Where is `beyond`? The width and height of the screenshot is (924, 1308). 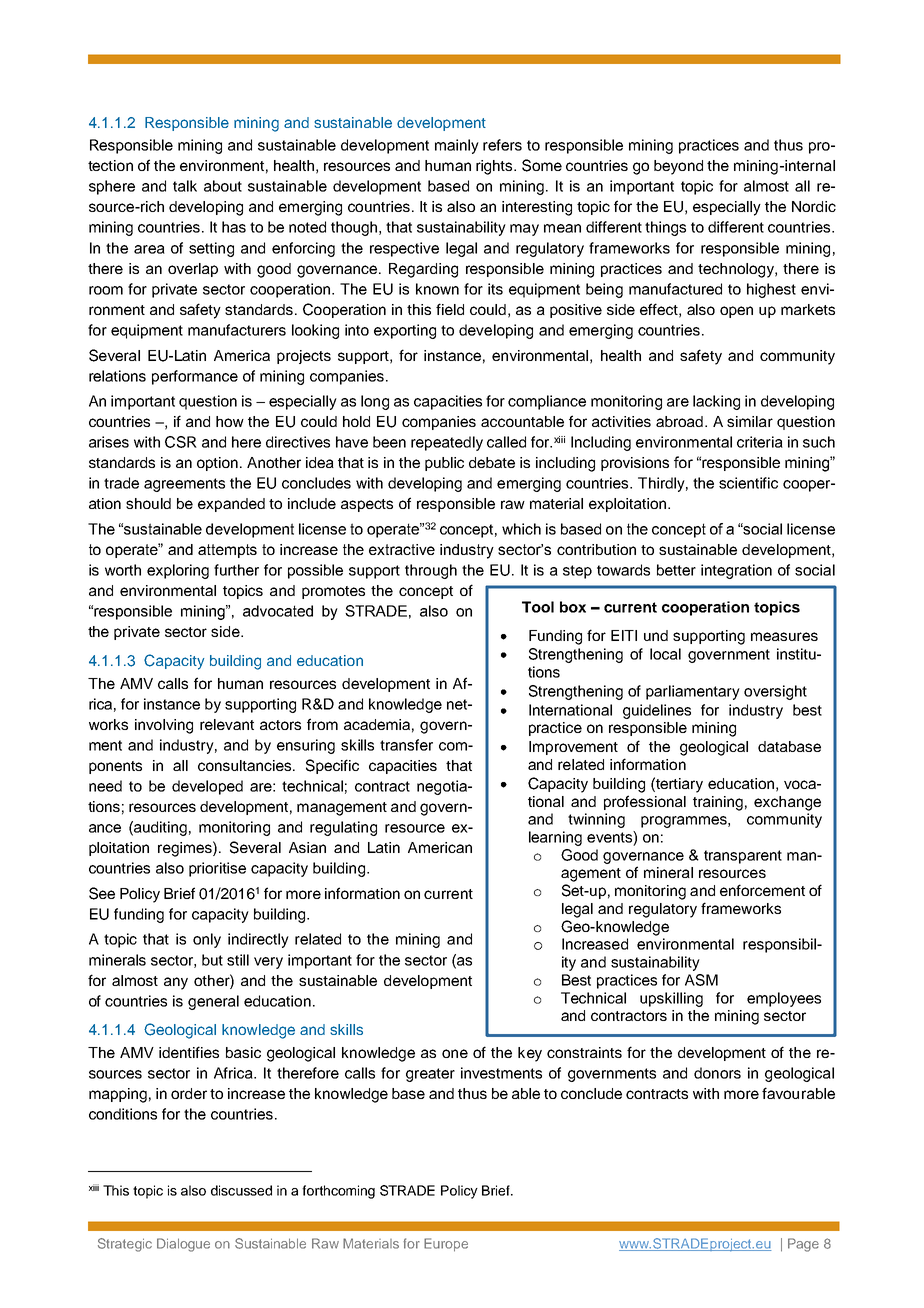
beyond is located at coordinates (678, 167).
